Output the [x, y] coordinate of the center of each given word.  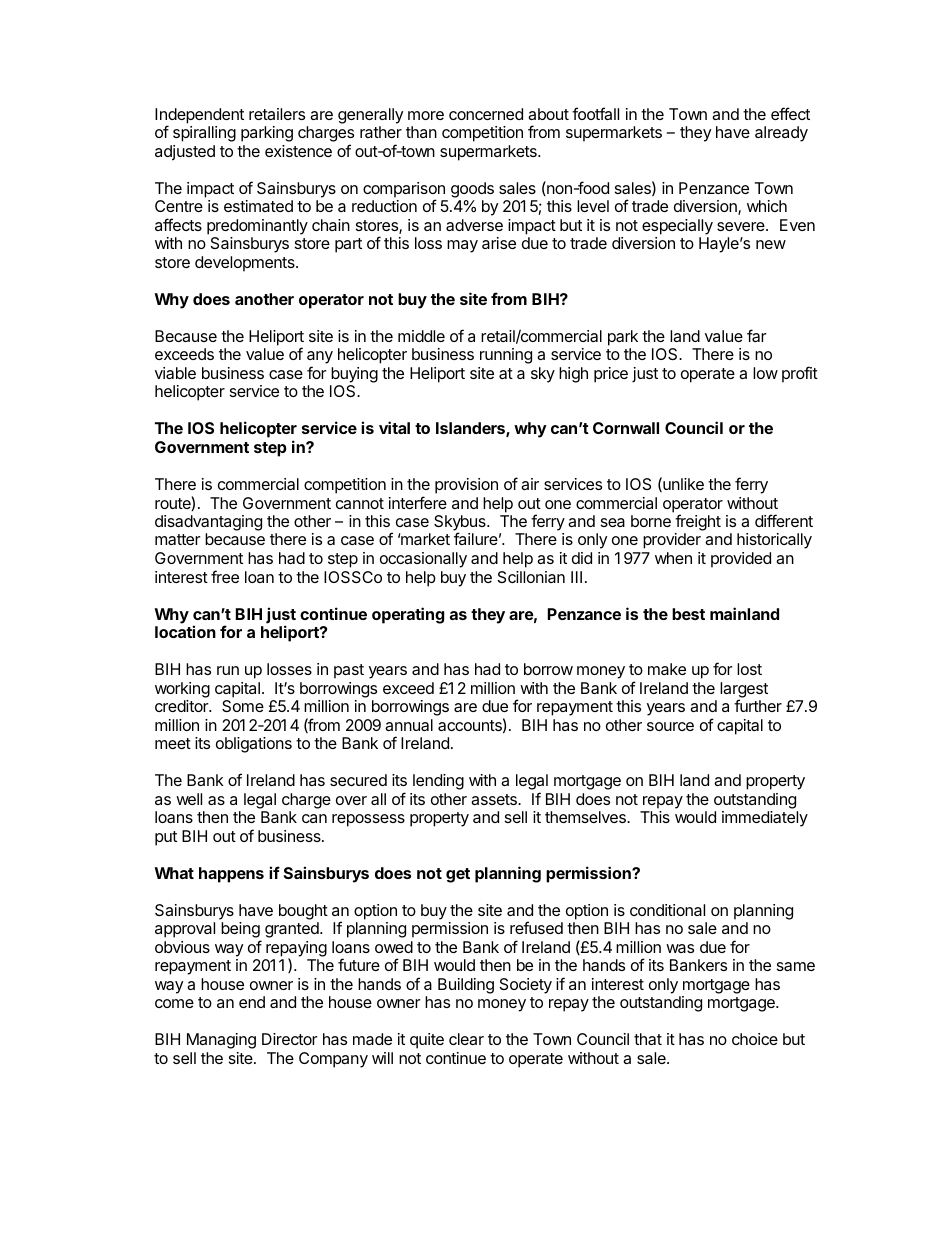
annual [409, 725]
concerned [486, 114]
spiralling [204, 134]
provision [466, 486]
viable [175, 373]
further [758, 705]
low [765, 373]
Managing [221, 1041]
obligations [254, 745]
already [781, 134]
